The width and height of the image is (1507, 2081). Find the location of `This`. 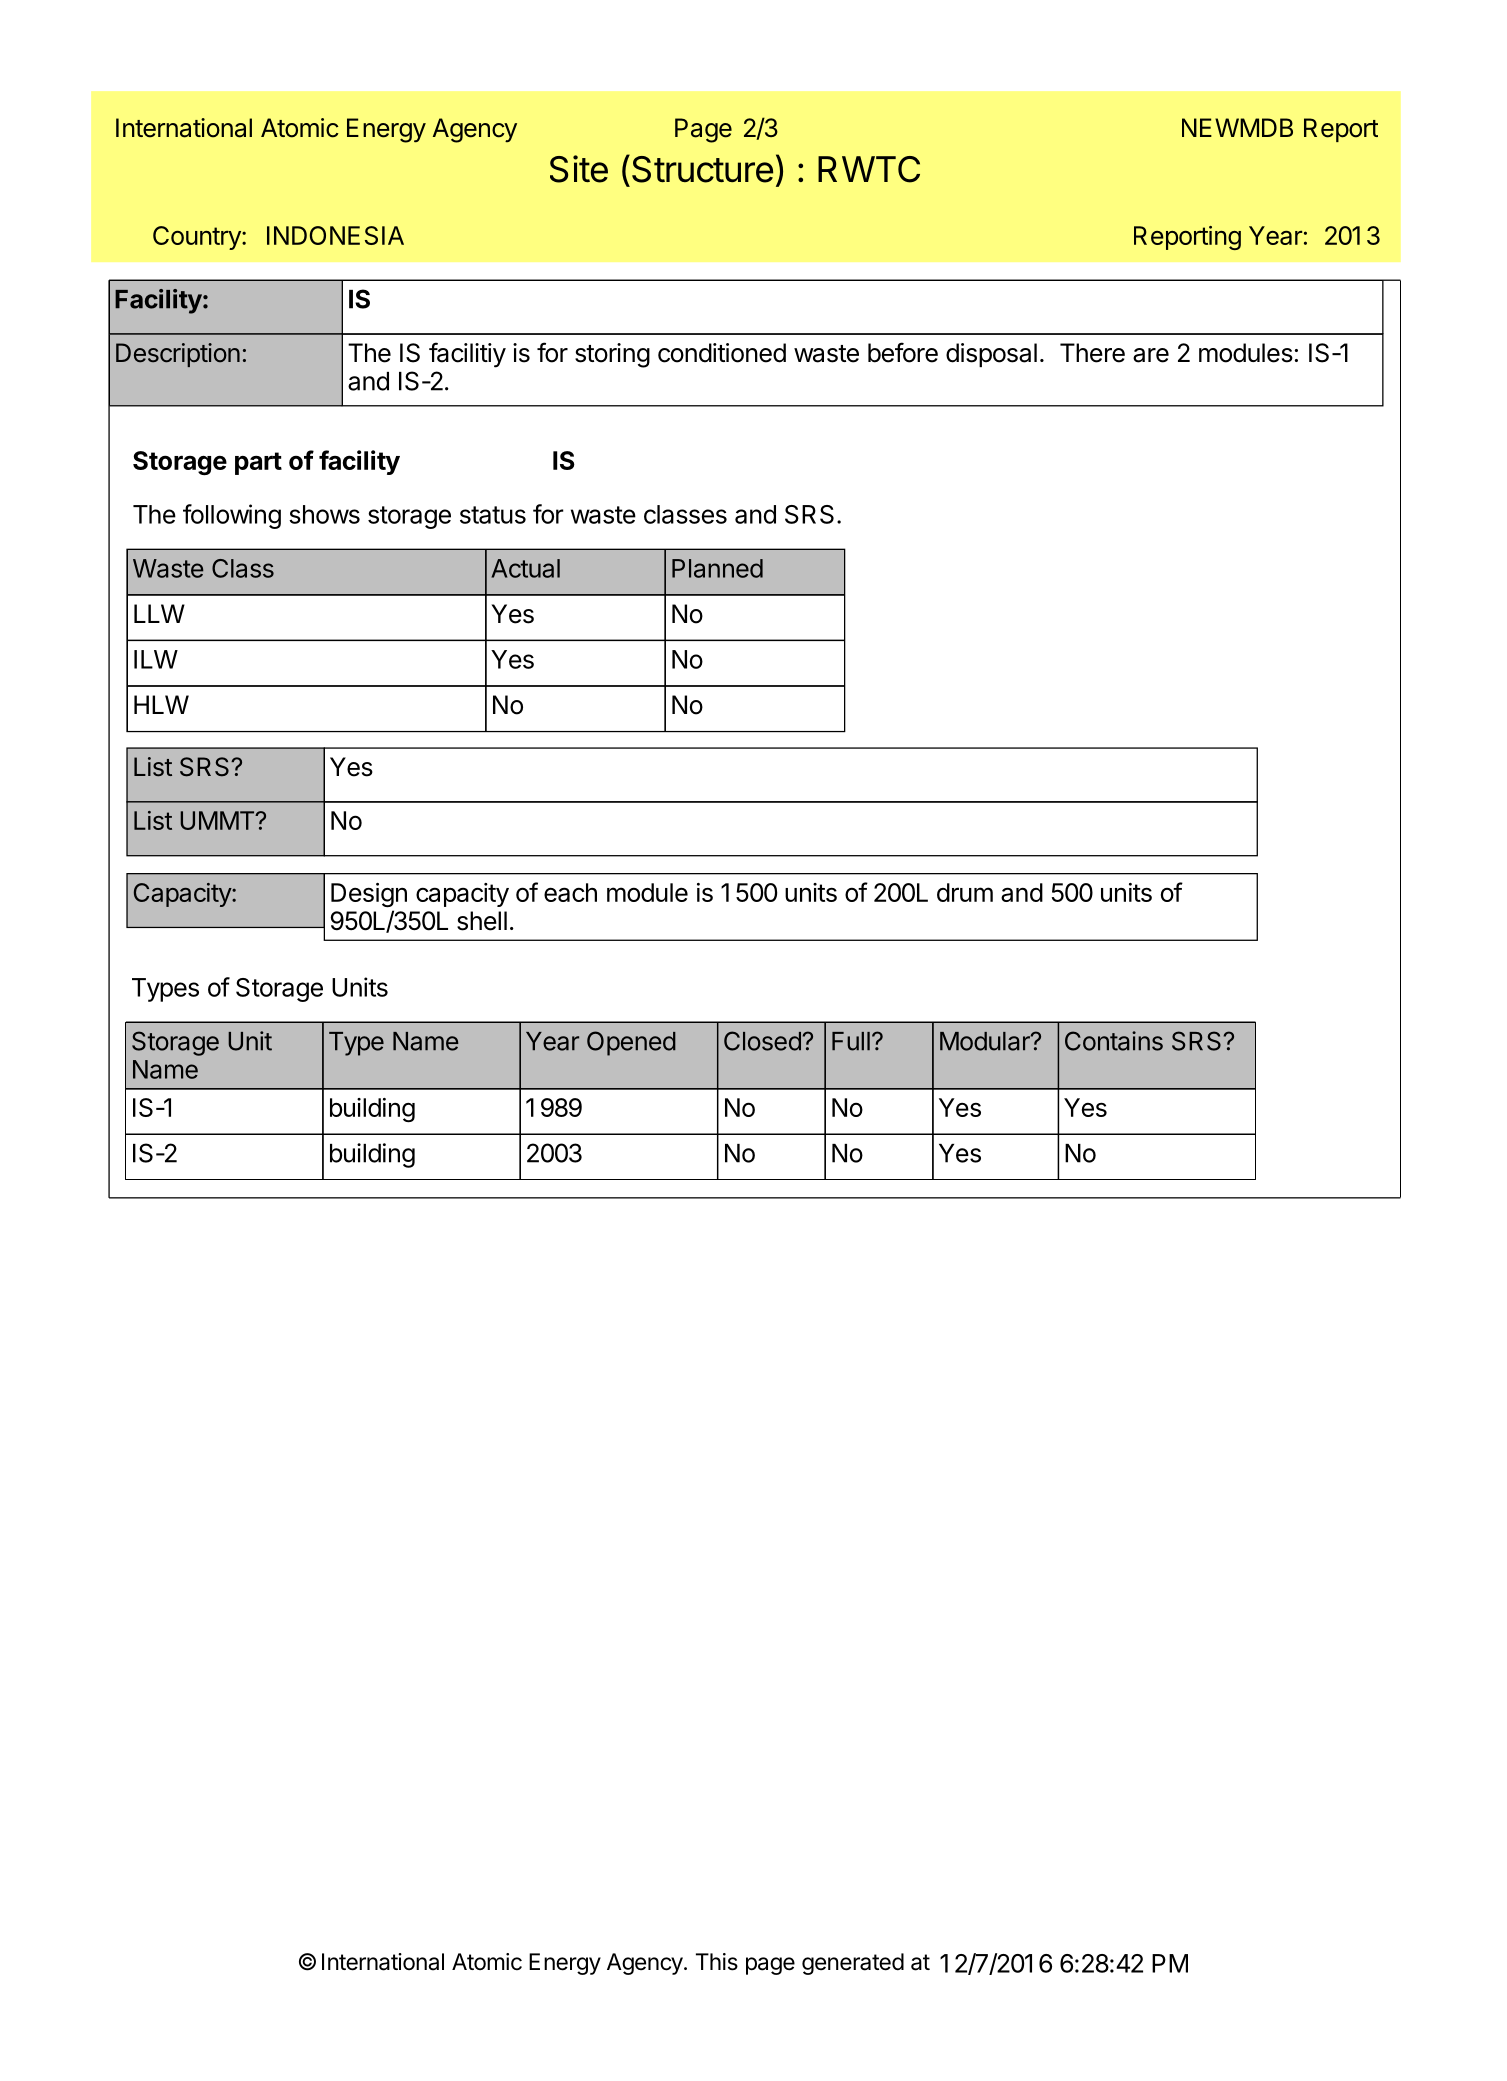

This is located at coordinates (717, 1962).
